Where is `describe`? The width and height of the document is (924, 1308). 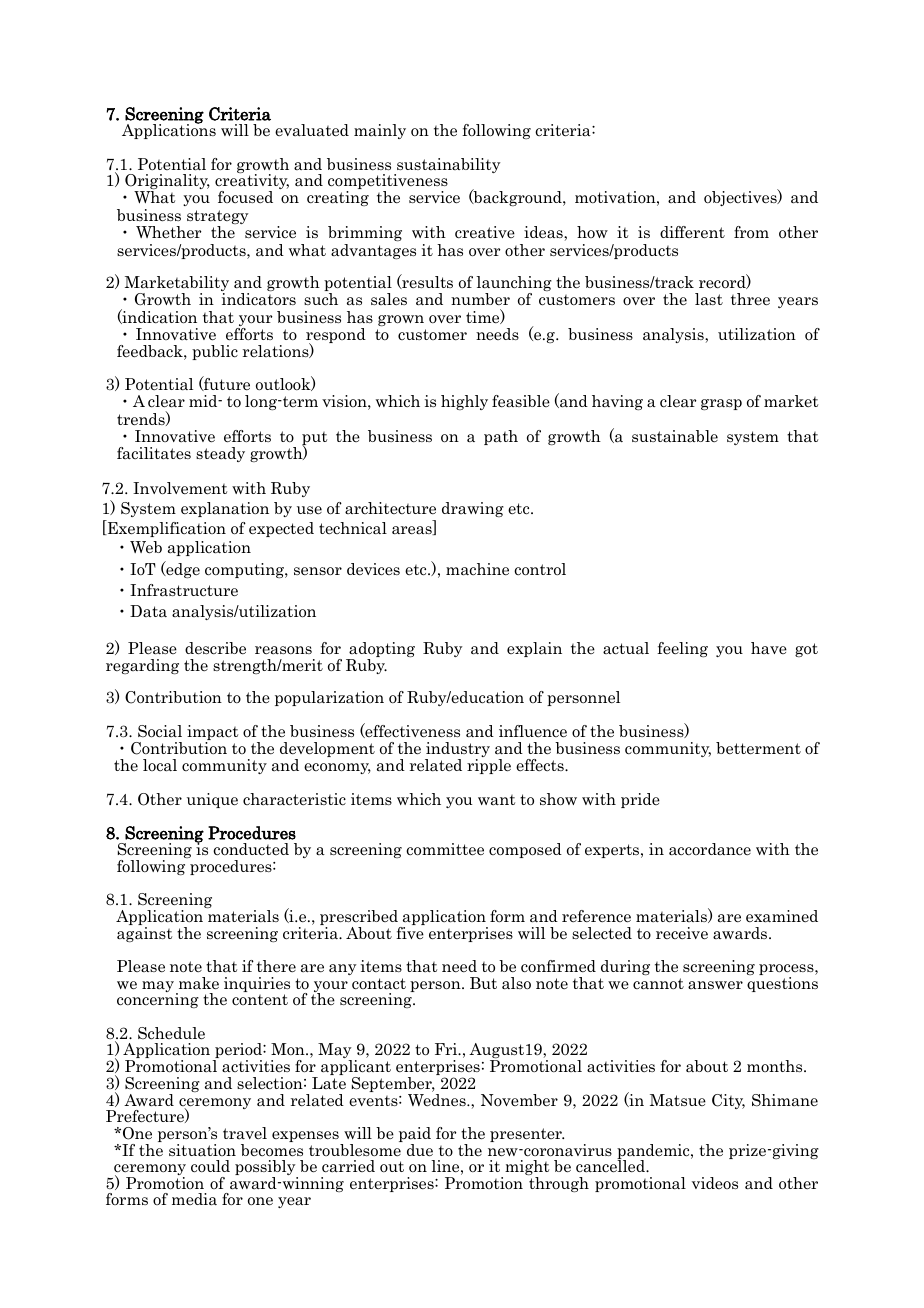 describe is located at coordinates (215, 648).
